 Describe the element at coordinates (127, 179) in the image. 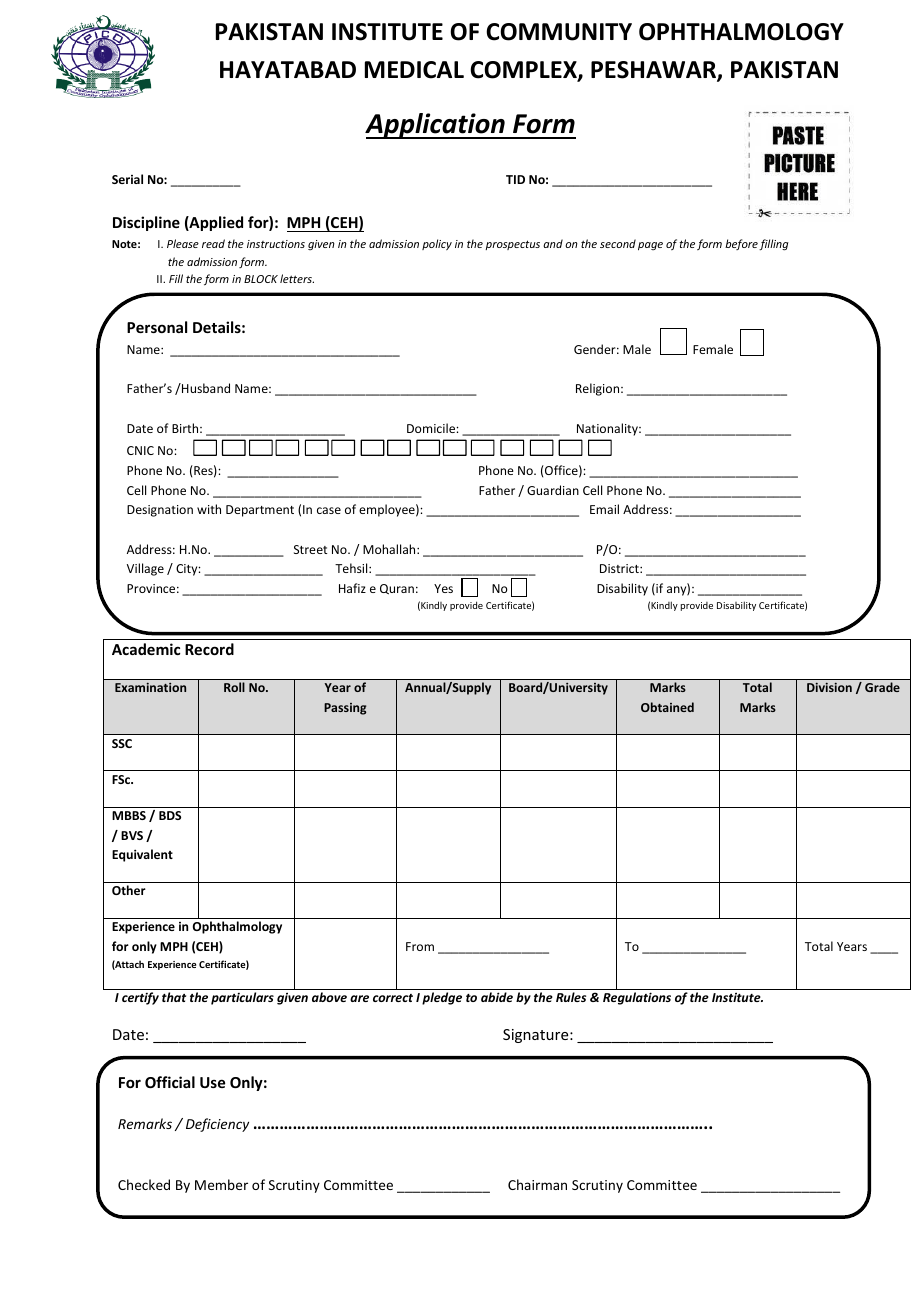

I see `Serial` at that location.
